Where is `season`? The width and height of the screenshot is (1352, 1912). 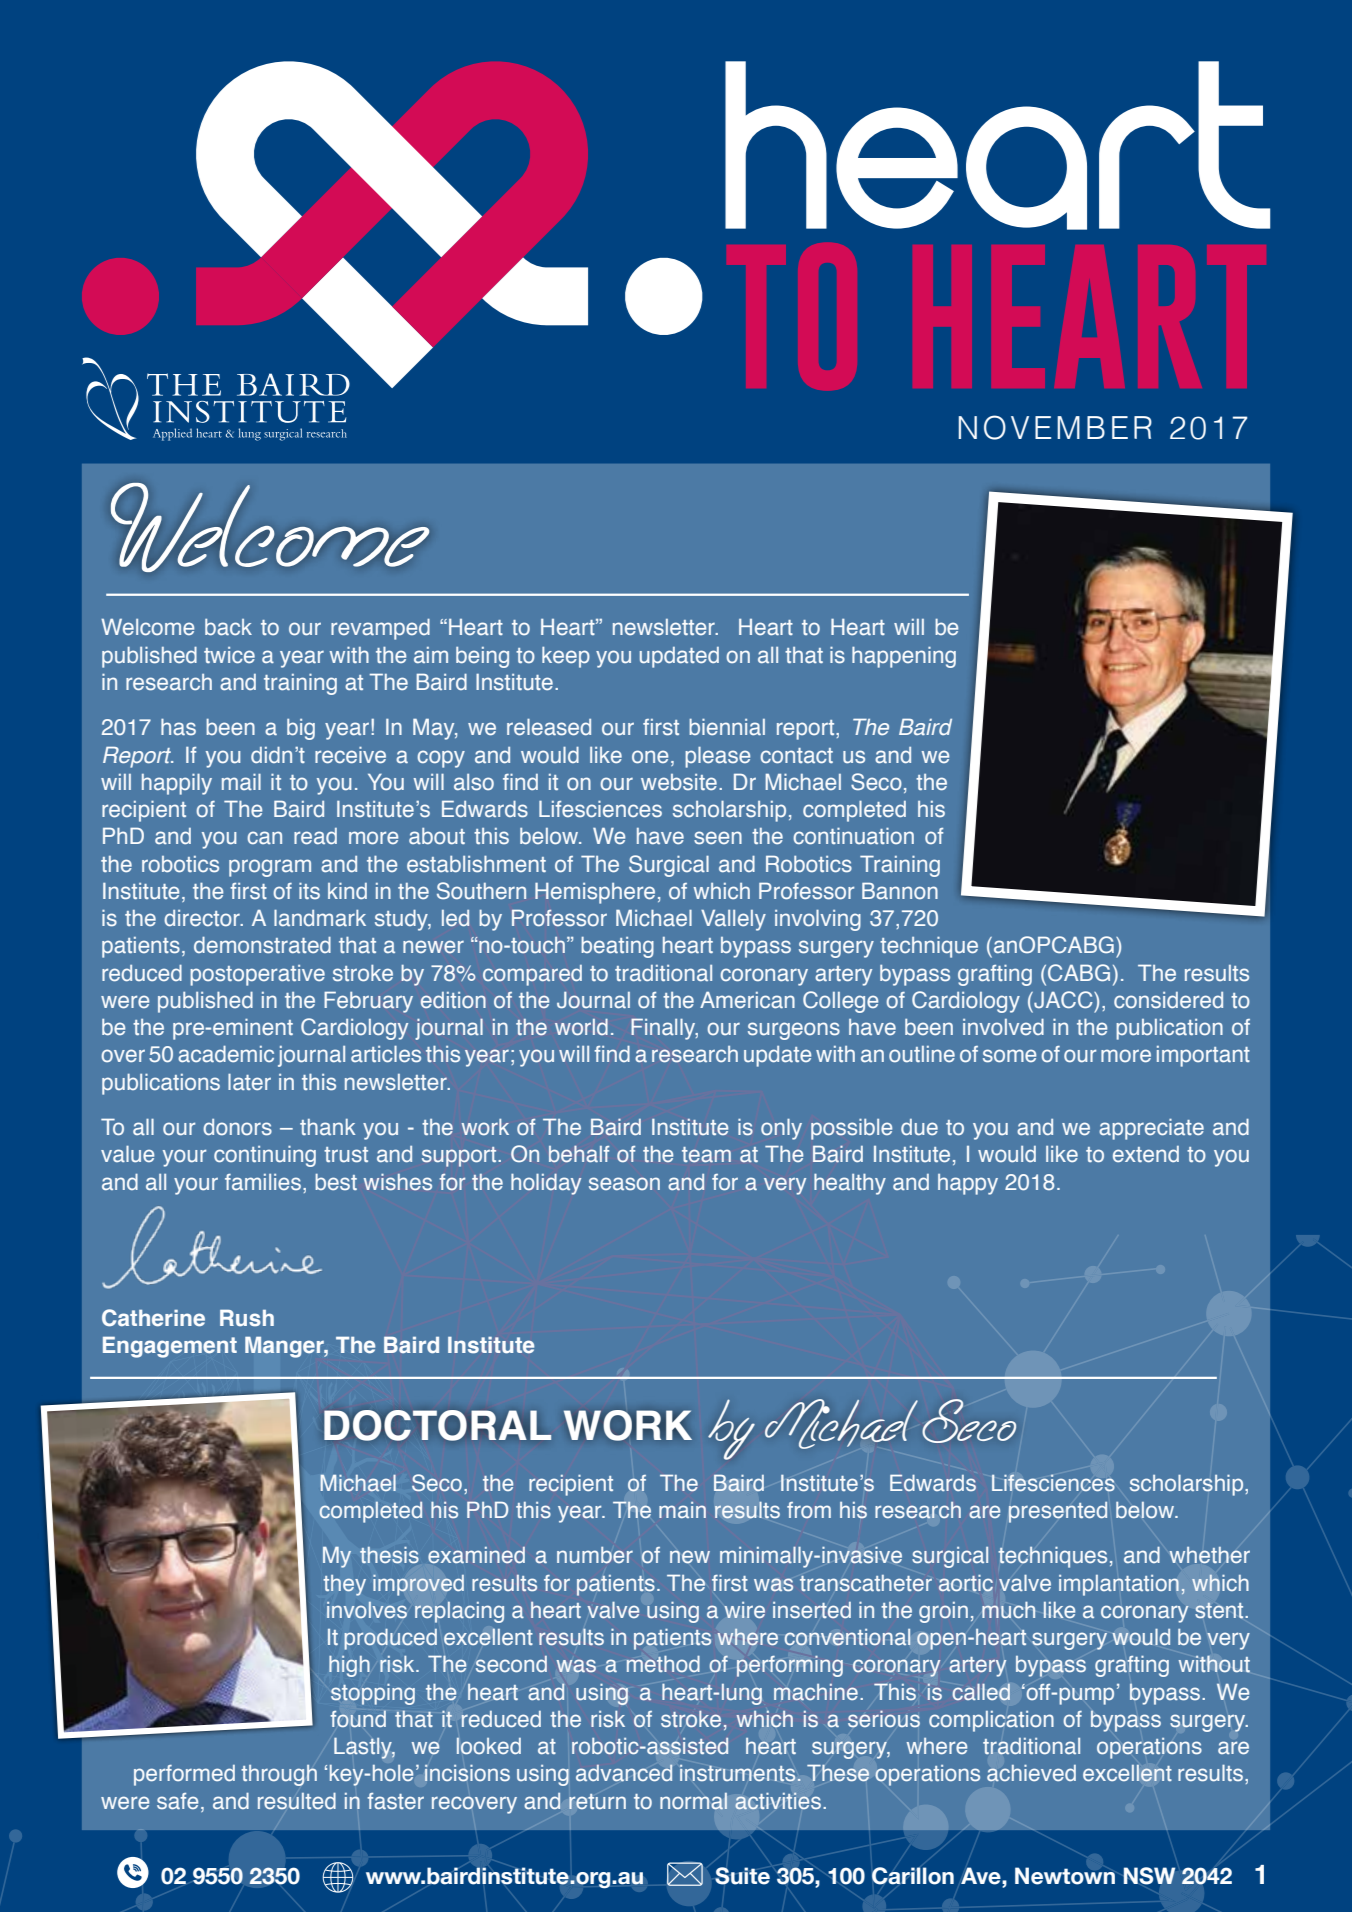
season is located at coordinates (624, 1184).
